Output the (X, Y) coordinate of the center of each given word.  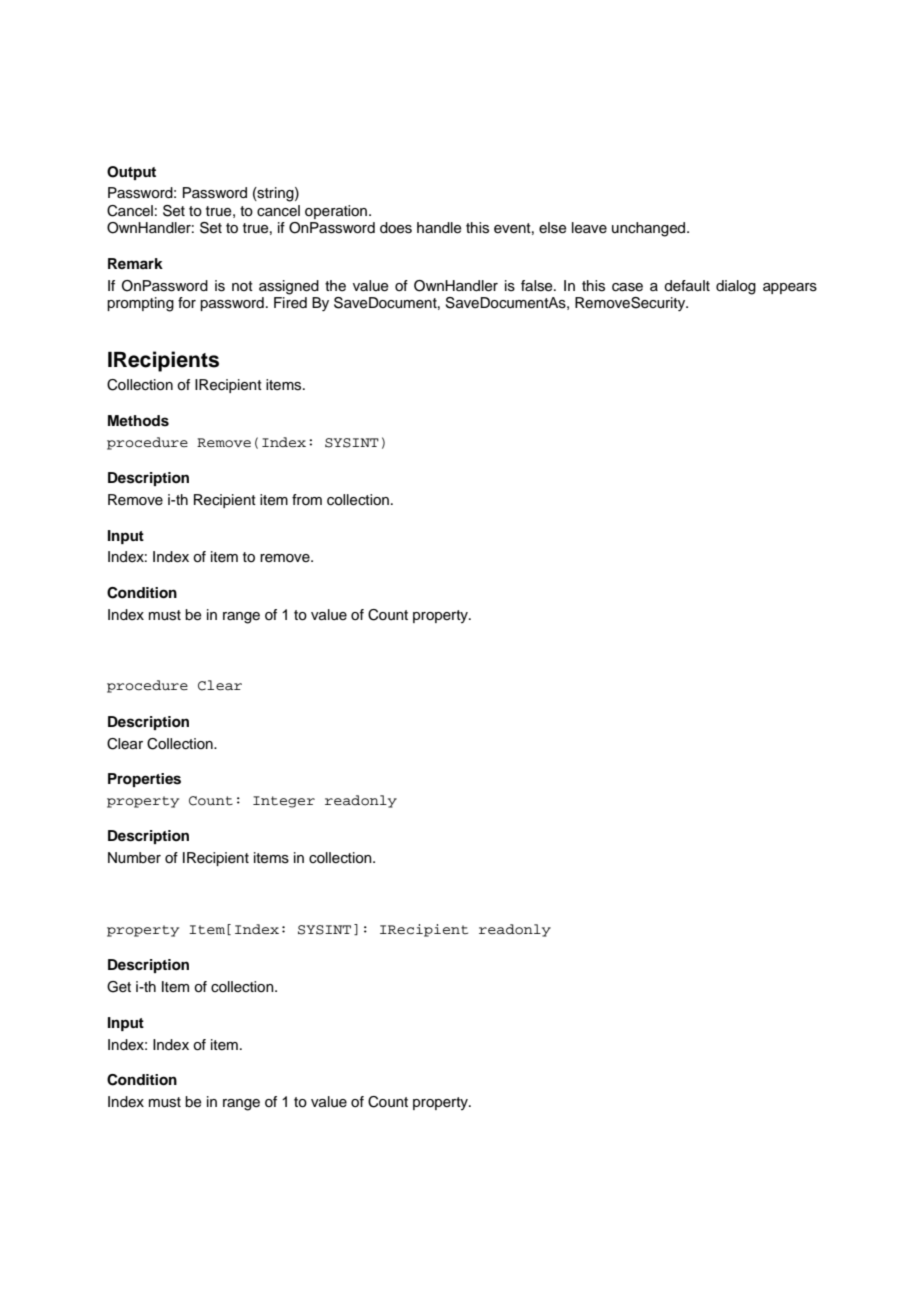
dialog (736, 287)
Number (134, 858)
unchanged (650, 229)
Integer (284, 802)
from (307, 499)
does (396, 228)
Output (131, 173)
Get (119, 987)
